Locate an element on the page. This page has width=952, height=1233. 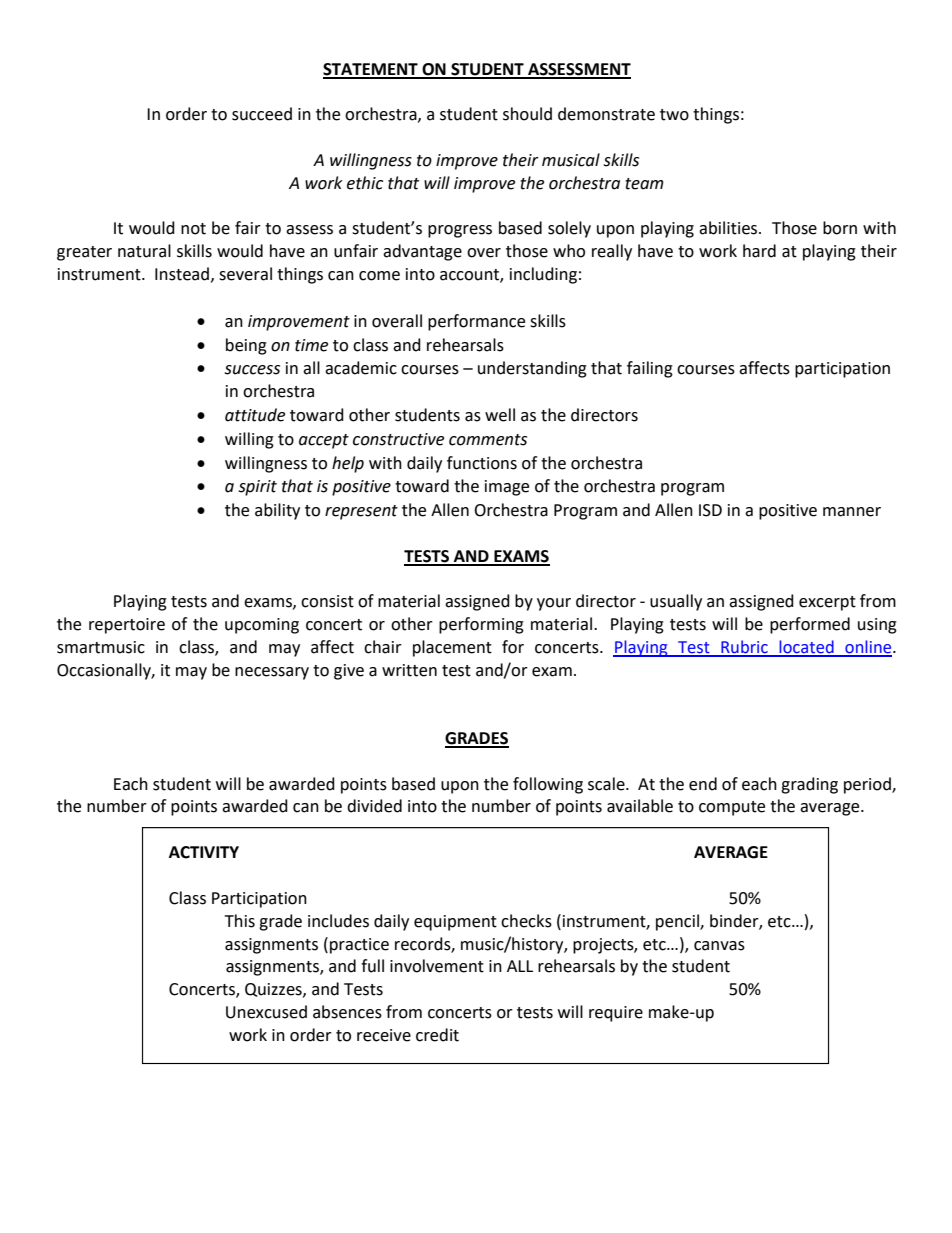
failing is located at coordinates (650, 369).
